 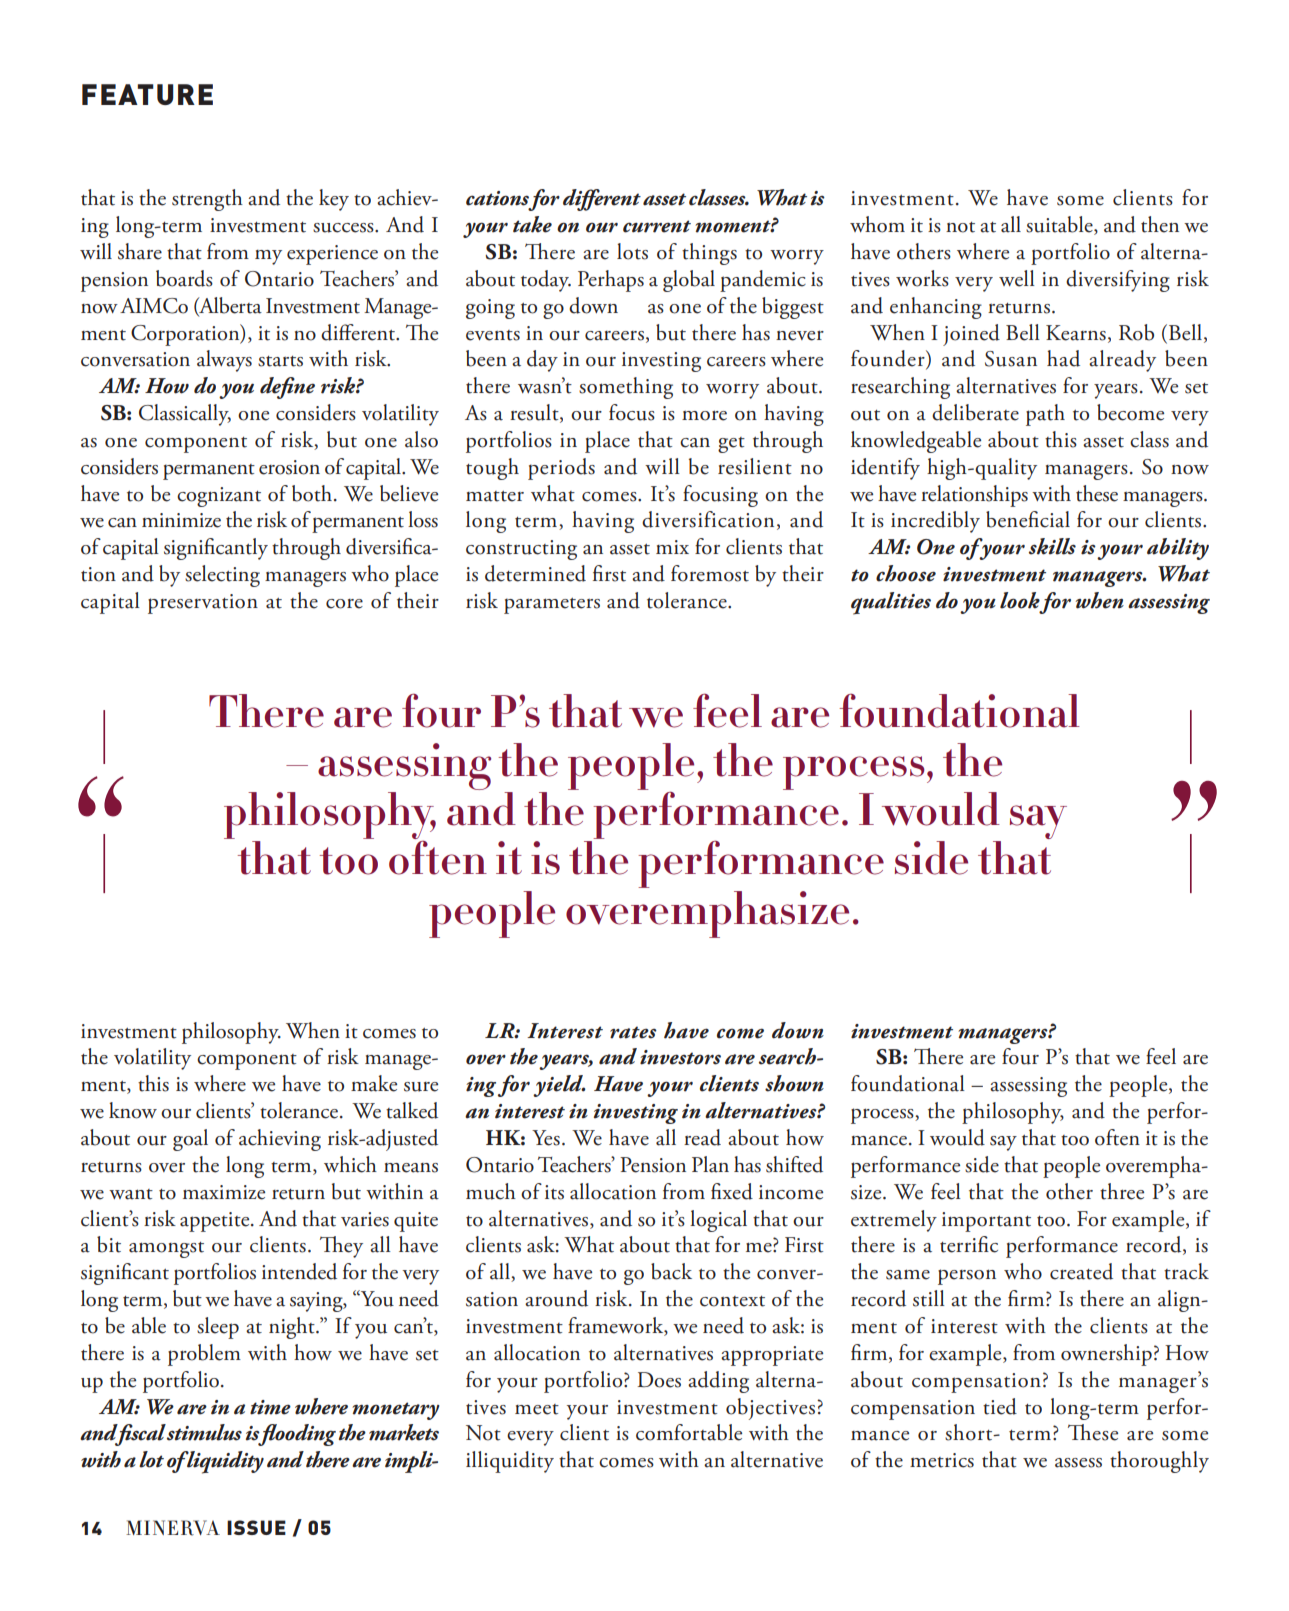 What do you see at coordinates (633, 1032) in the image?
I see `rates` at bounding box center [633, 1032].
